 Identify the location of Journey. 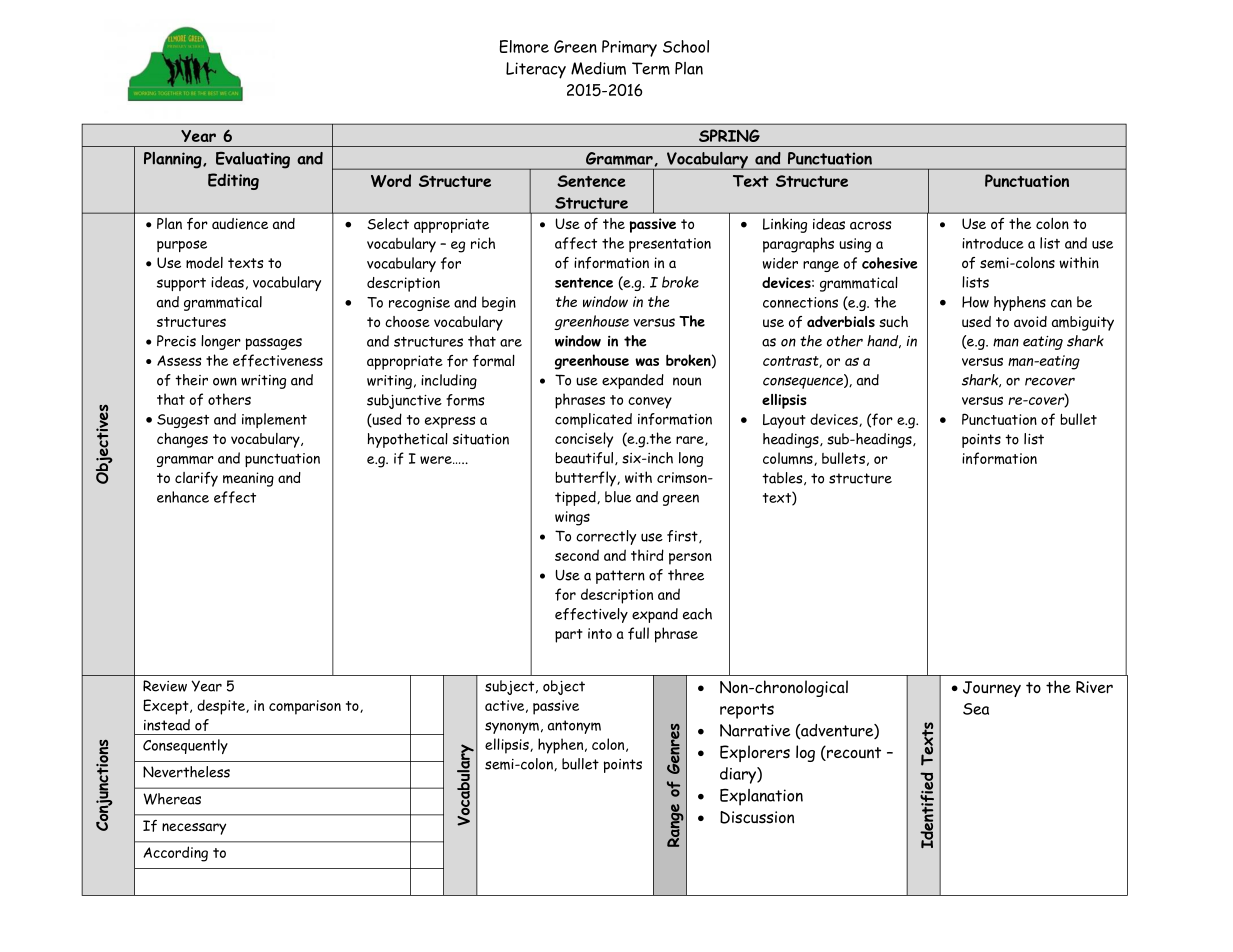
(992, 689).
